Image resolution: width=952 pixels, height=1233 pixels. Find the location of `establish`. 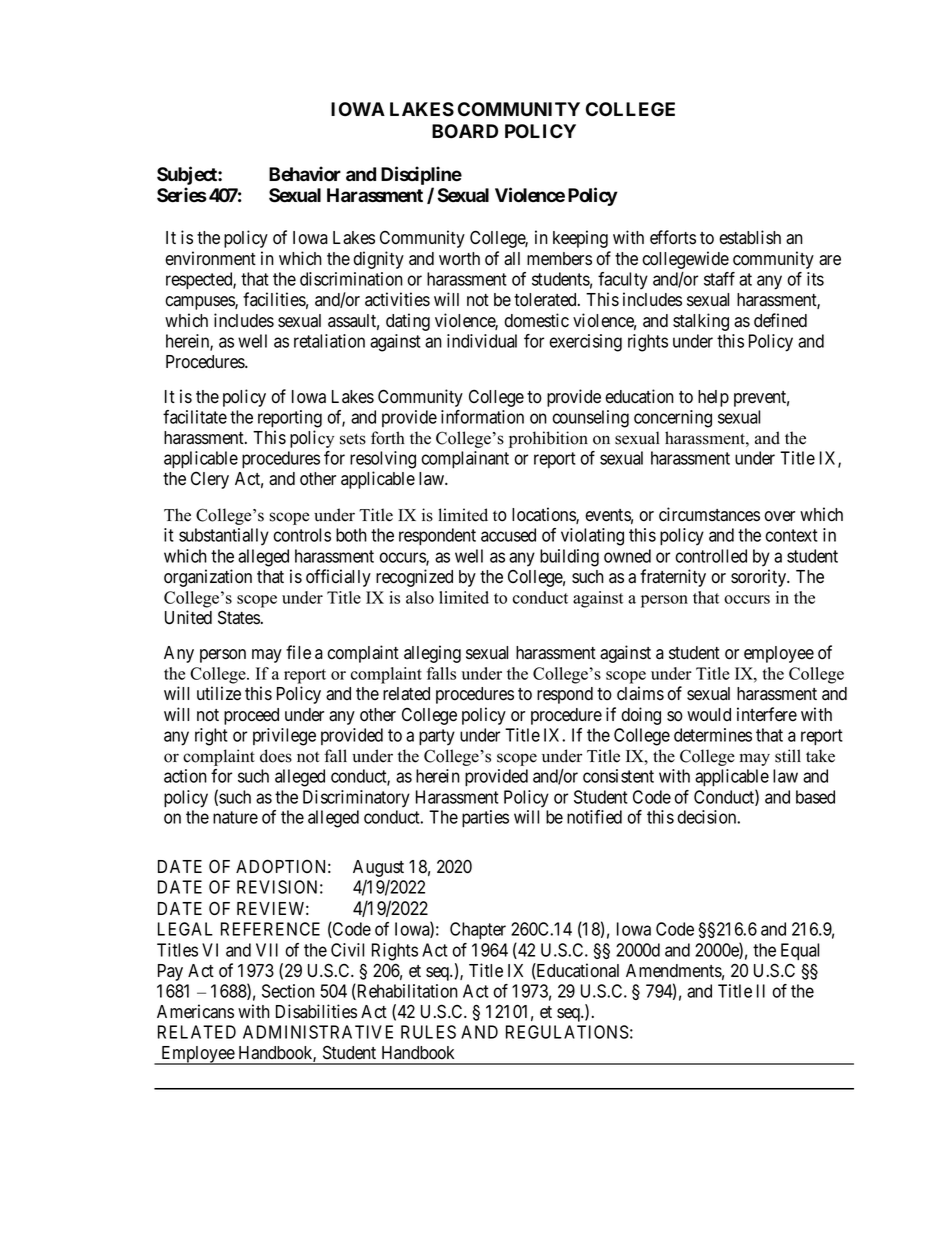

establish is located at coordinates (750, 237).
